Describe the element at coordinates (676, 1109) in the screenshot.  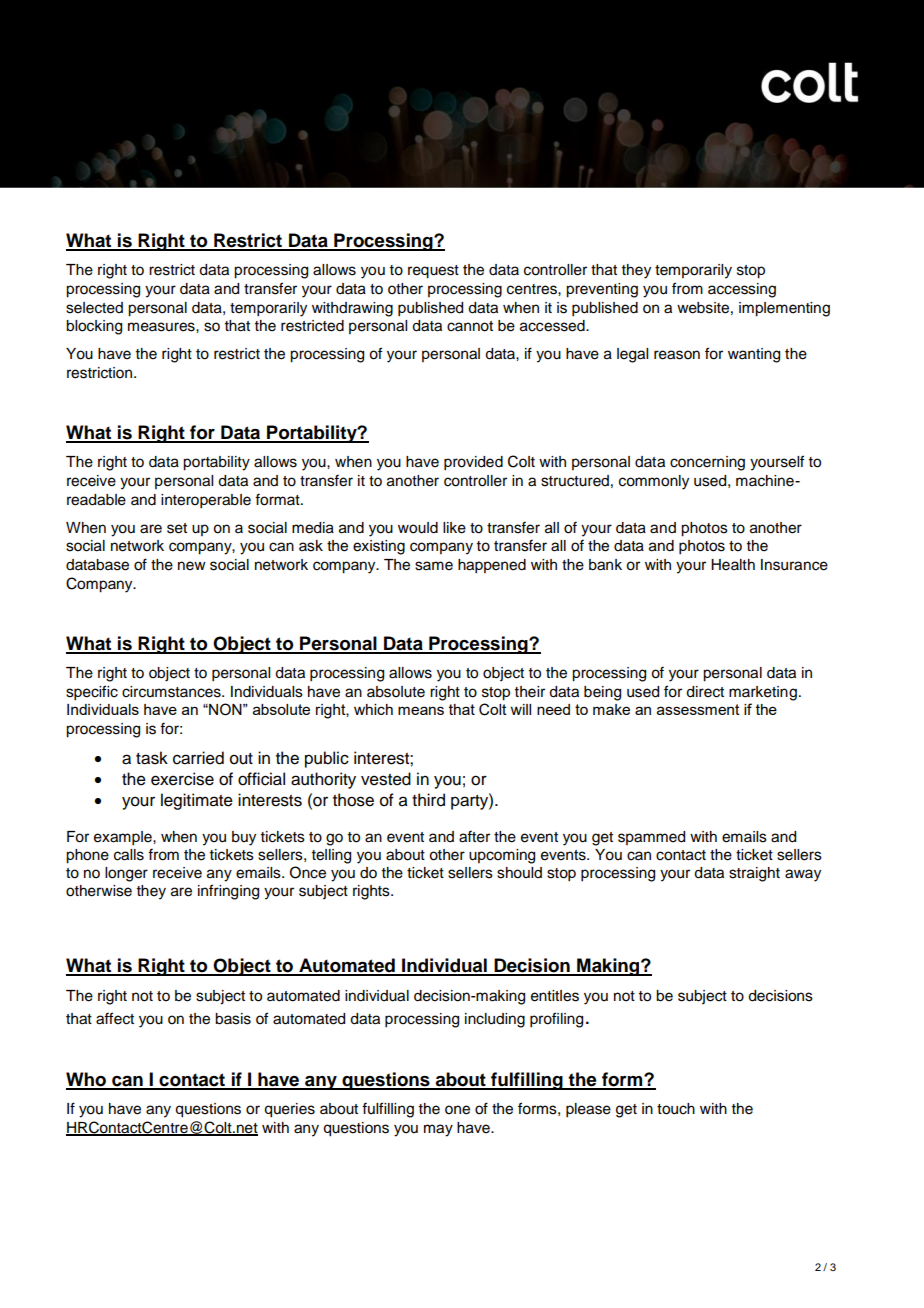
I see `touch` at that location.
